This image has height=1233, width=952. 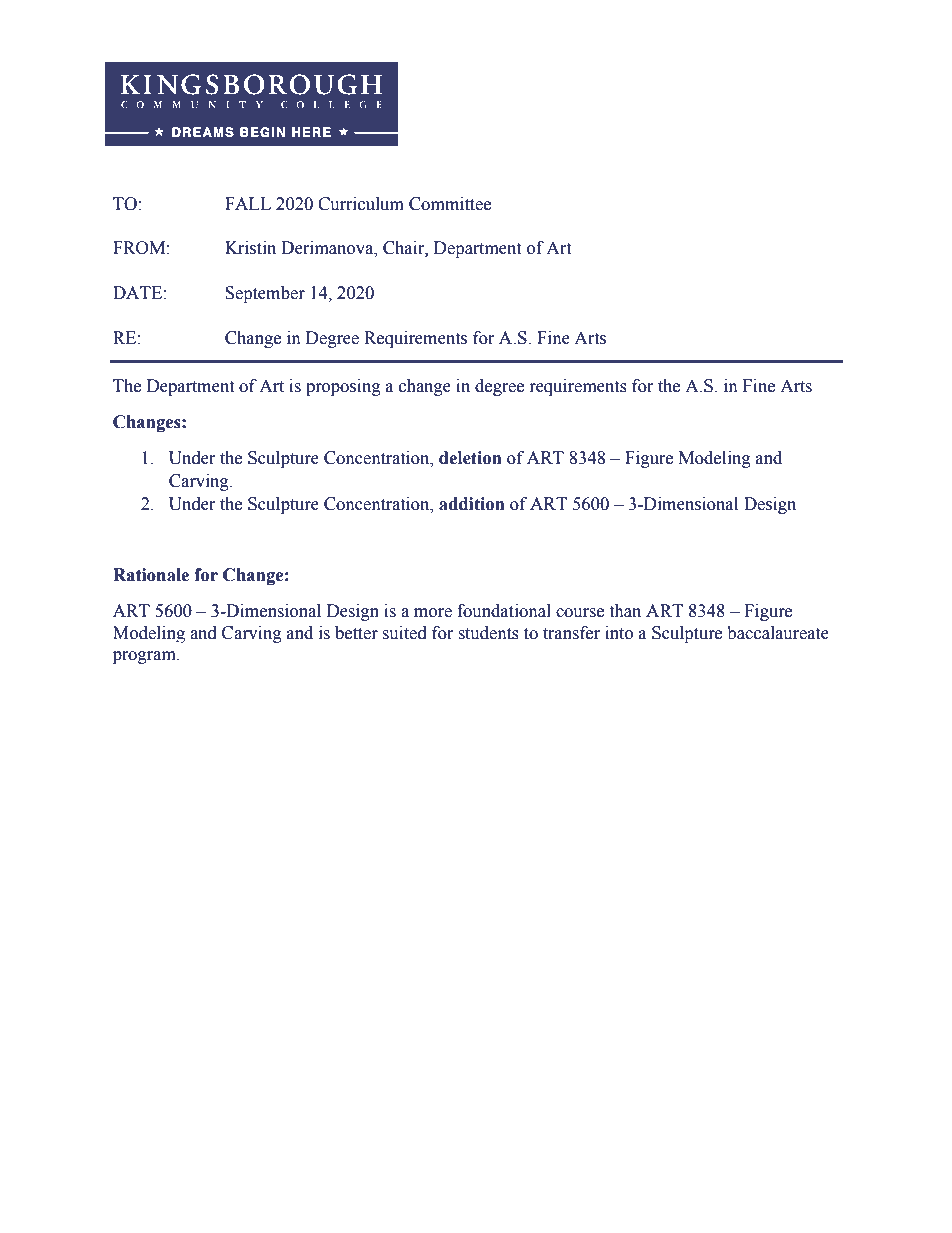 What do you see at coordinates (248, 203) in the image?
I see `FALL` at bounding box center [248, 203].
